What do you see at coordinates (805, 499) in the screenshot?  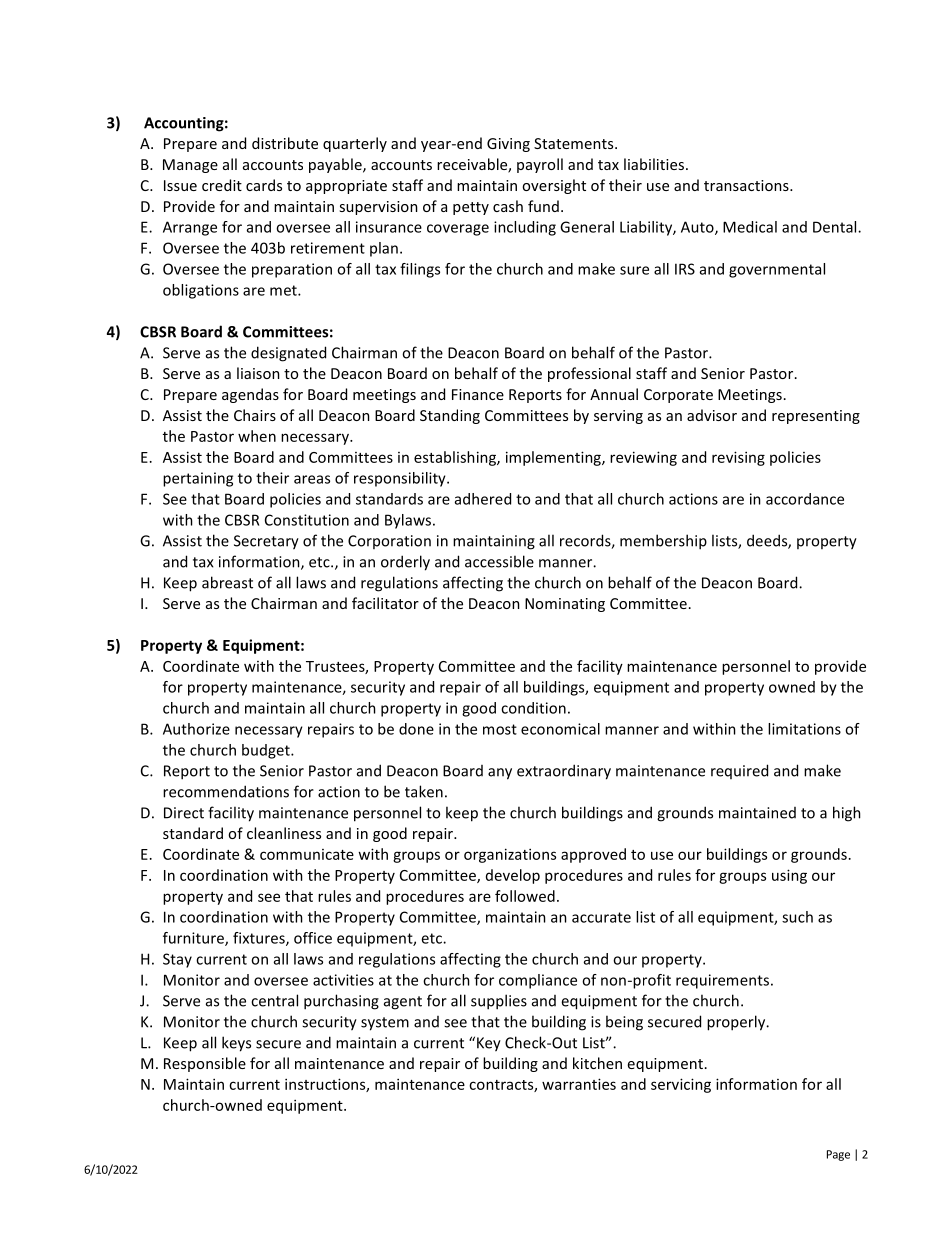 I see `accordance` at bounding box center [805, 499].
